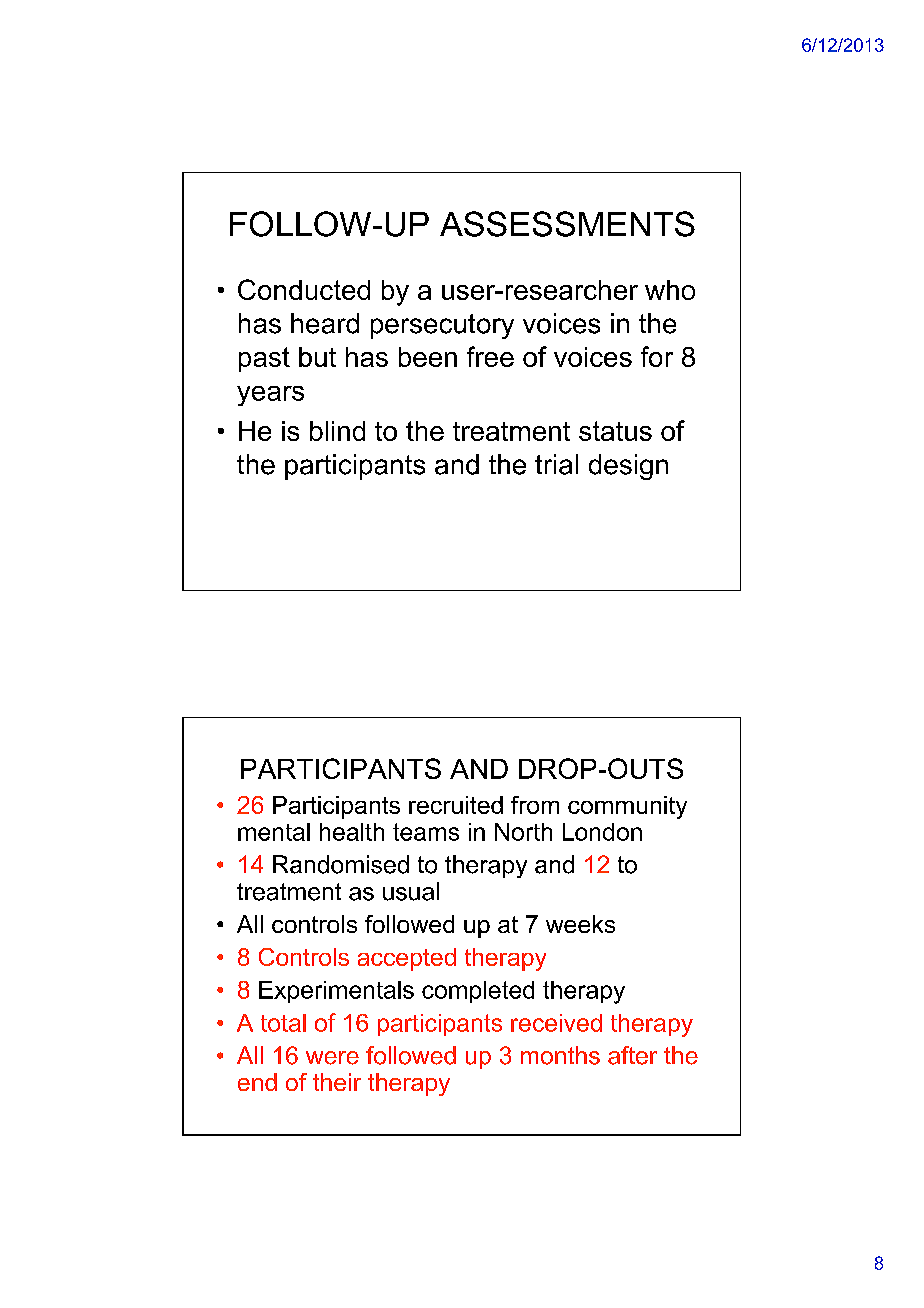 This screenshot has height=1308, width=924. Describe the element at coordinates (556, 464) in the screenshot. I see `trial` at that location.
